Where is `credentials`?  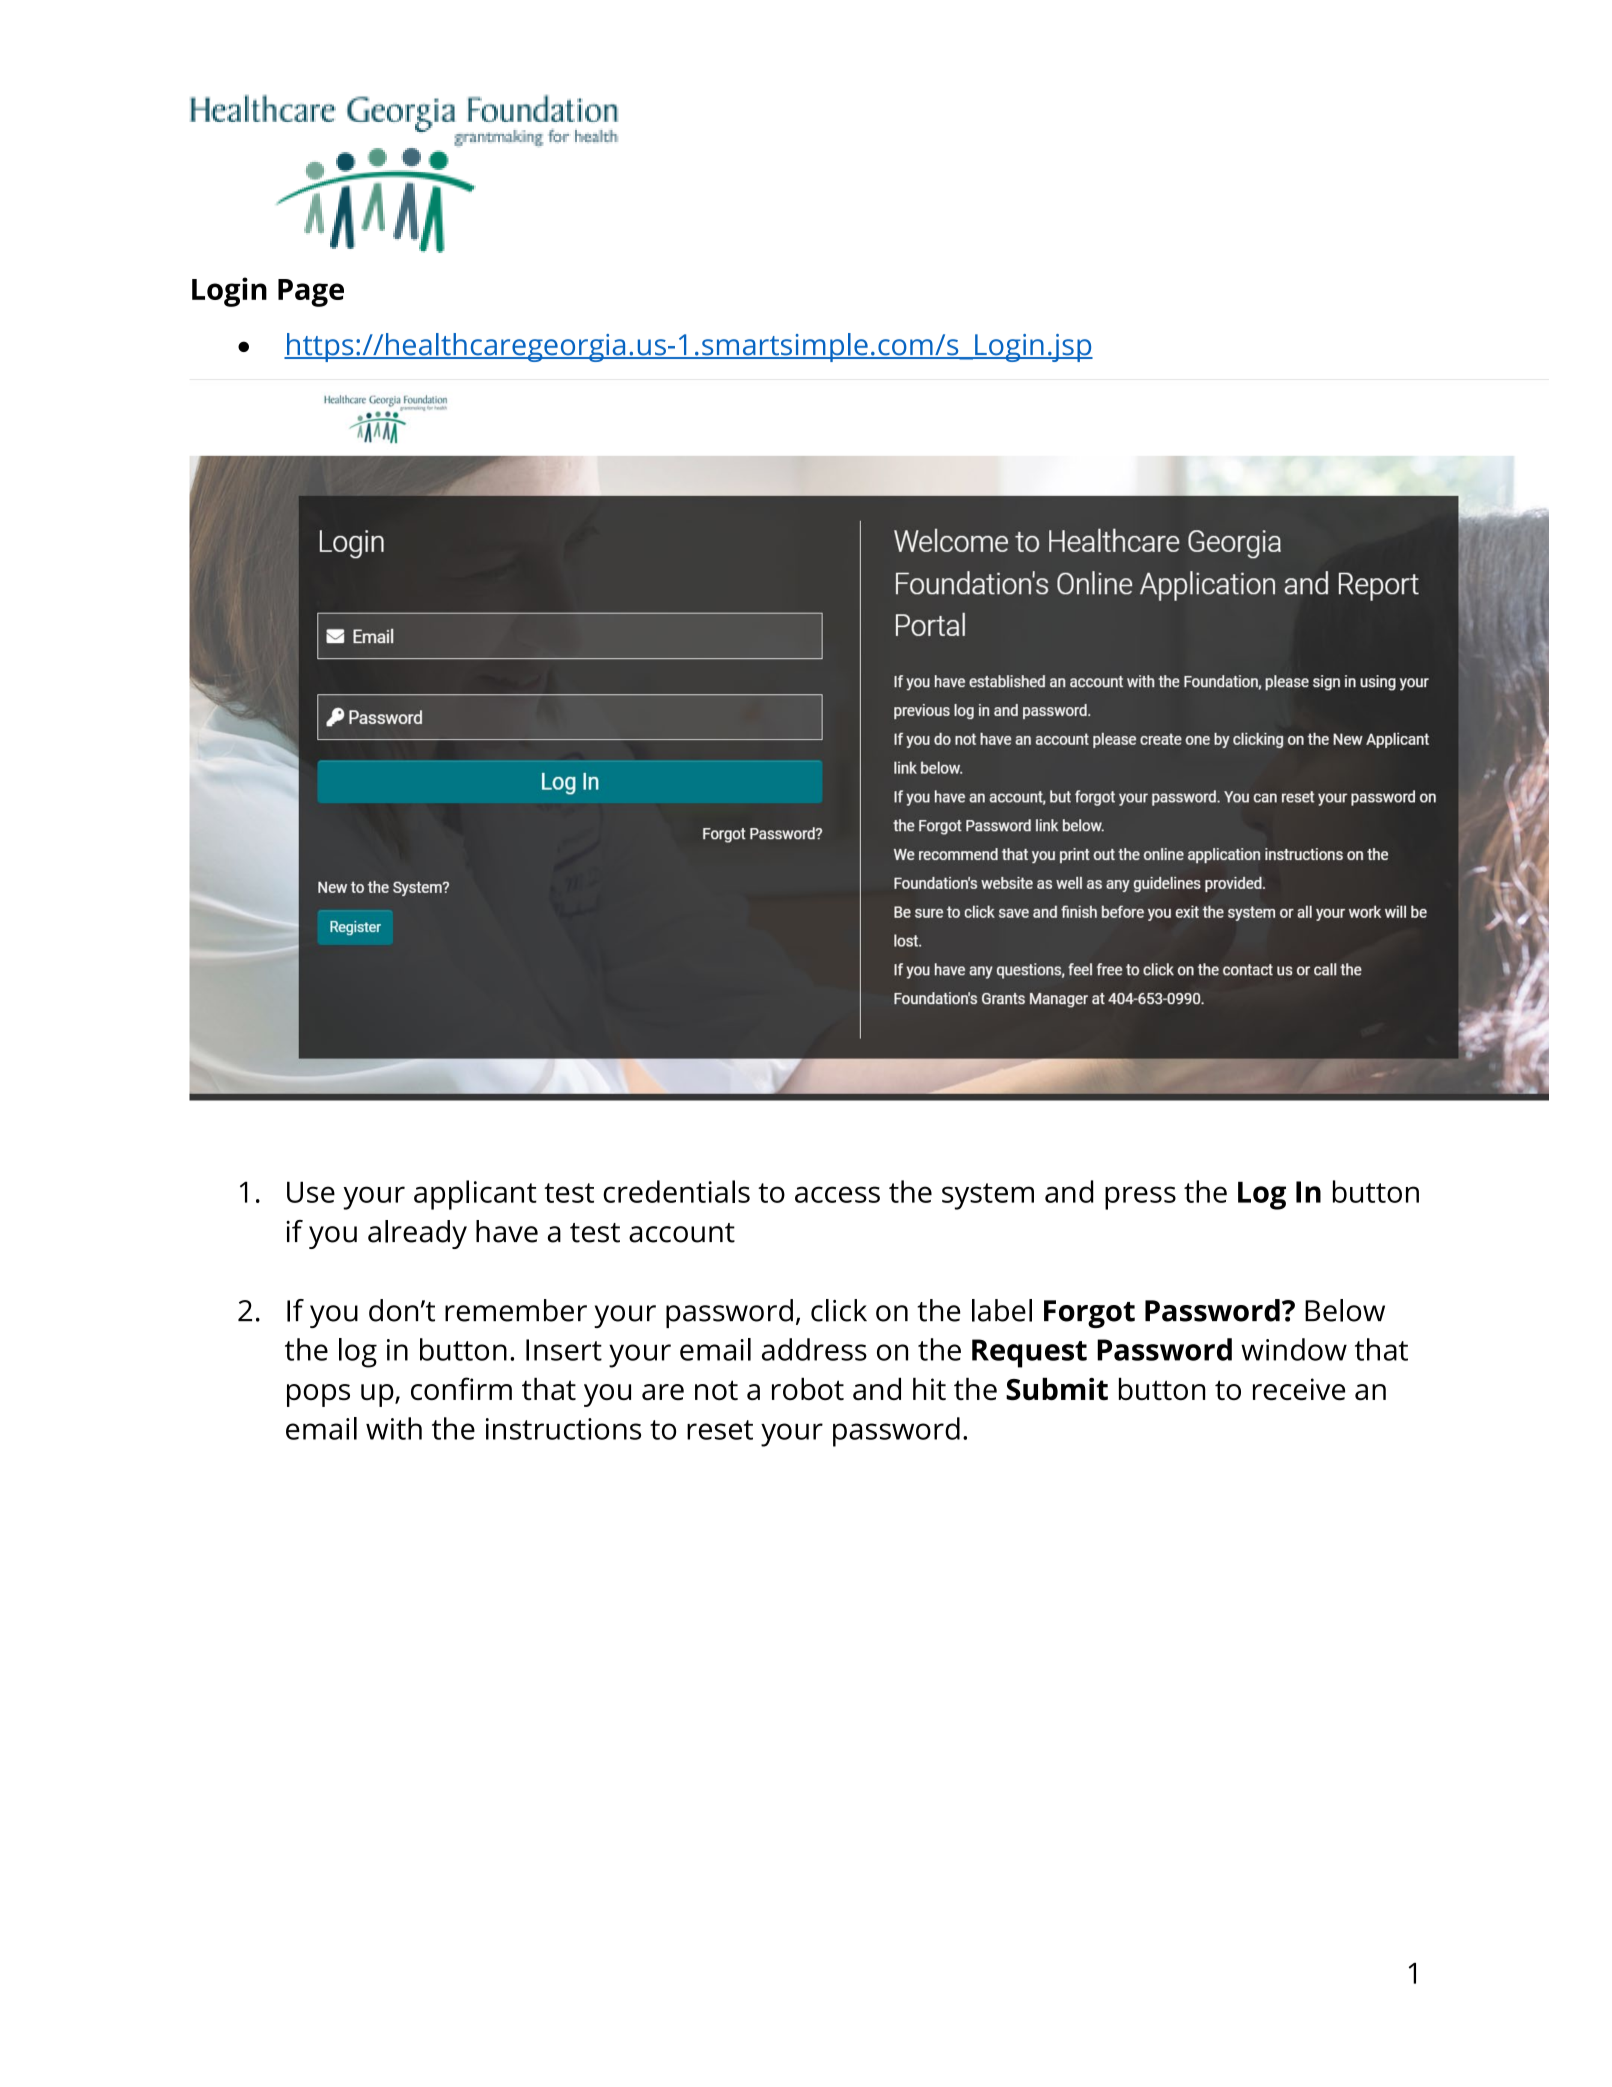 credentials is located at coordinates (676, 1191).
